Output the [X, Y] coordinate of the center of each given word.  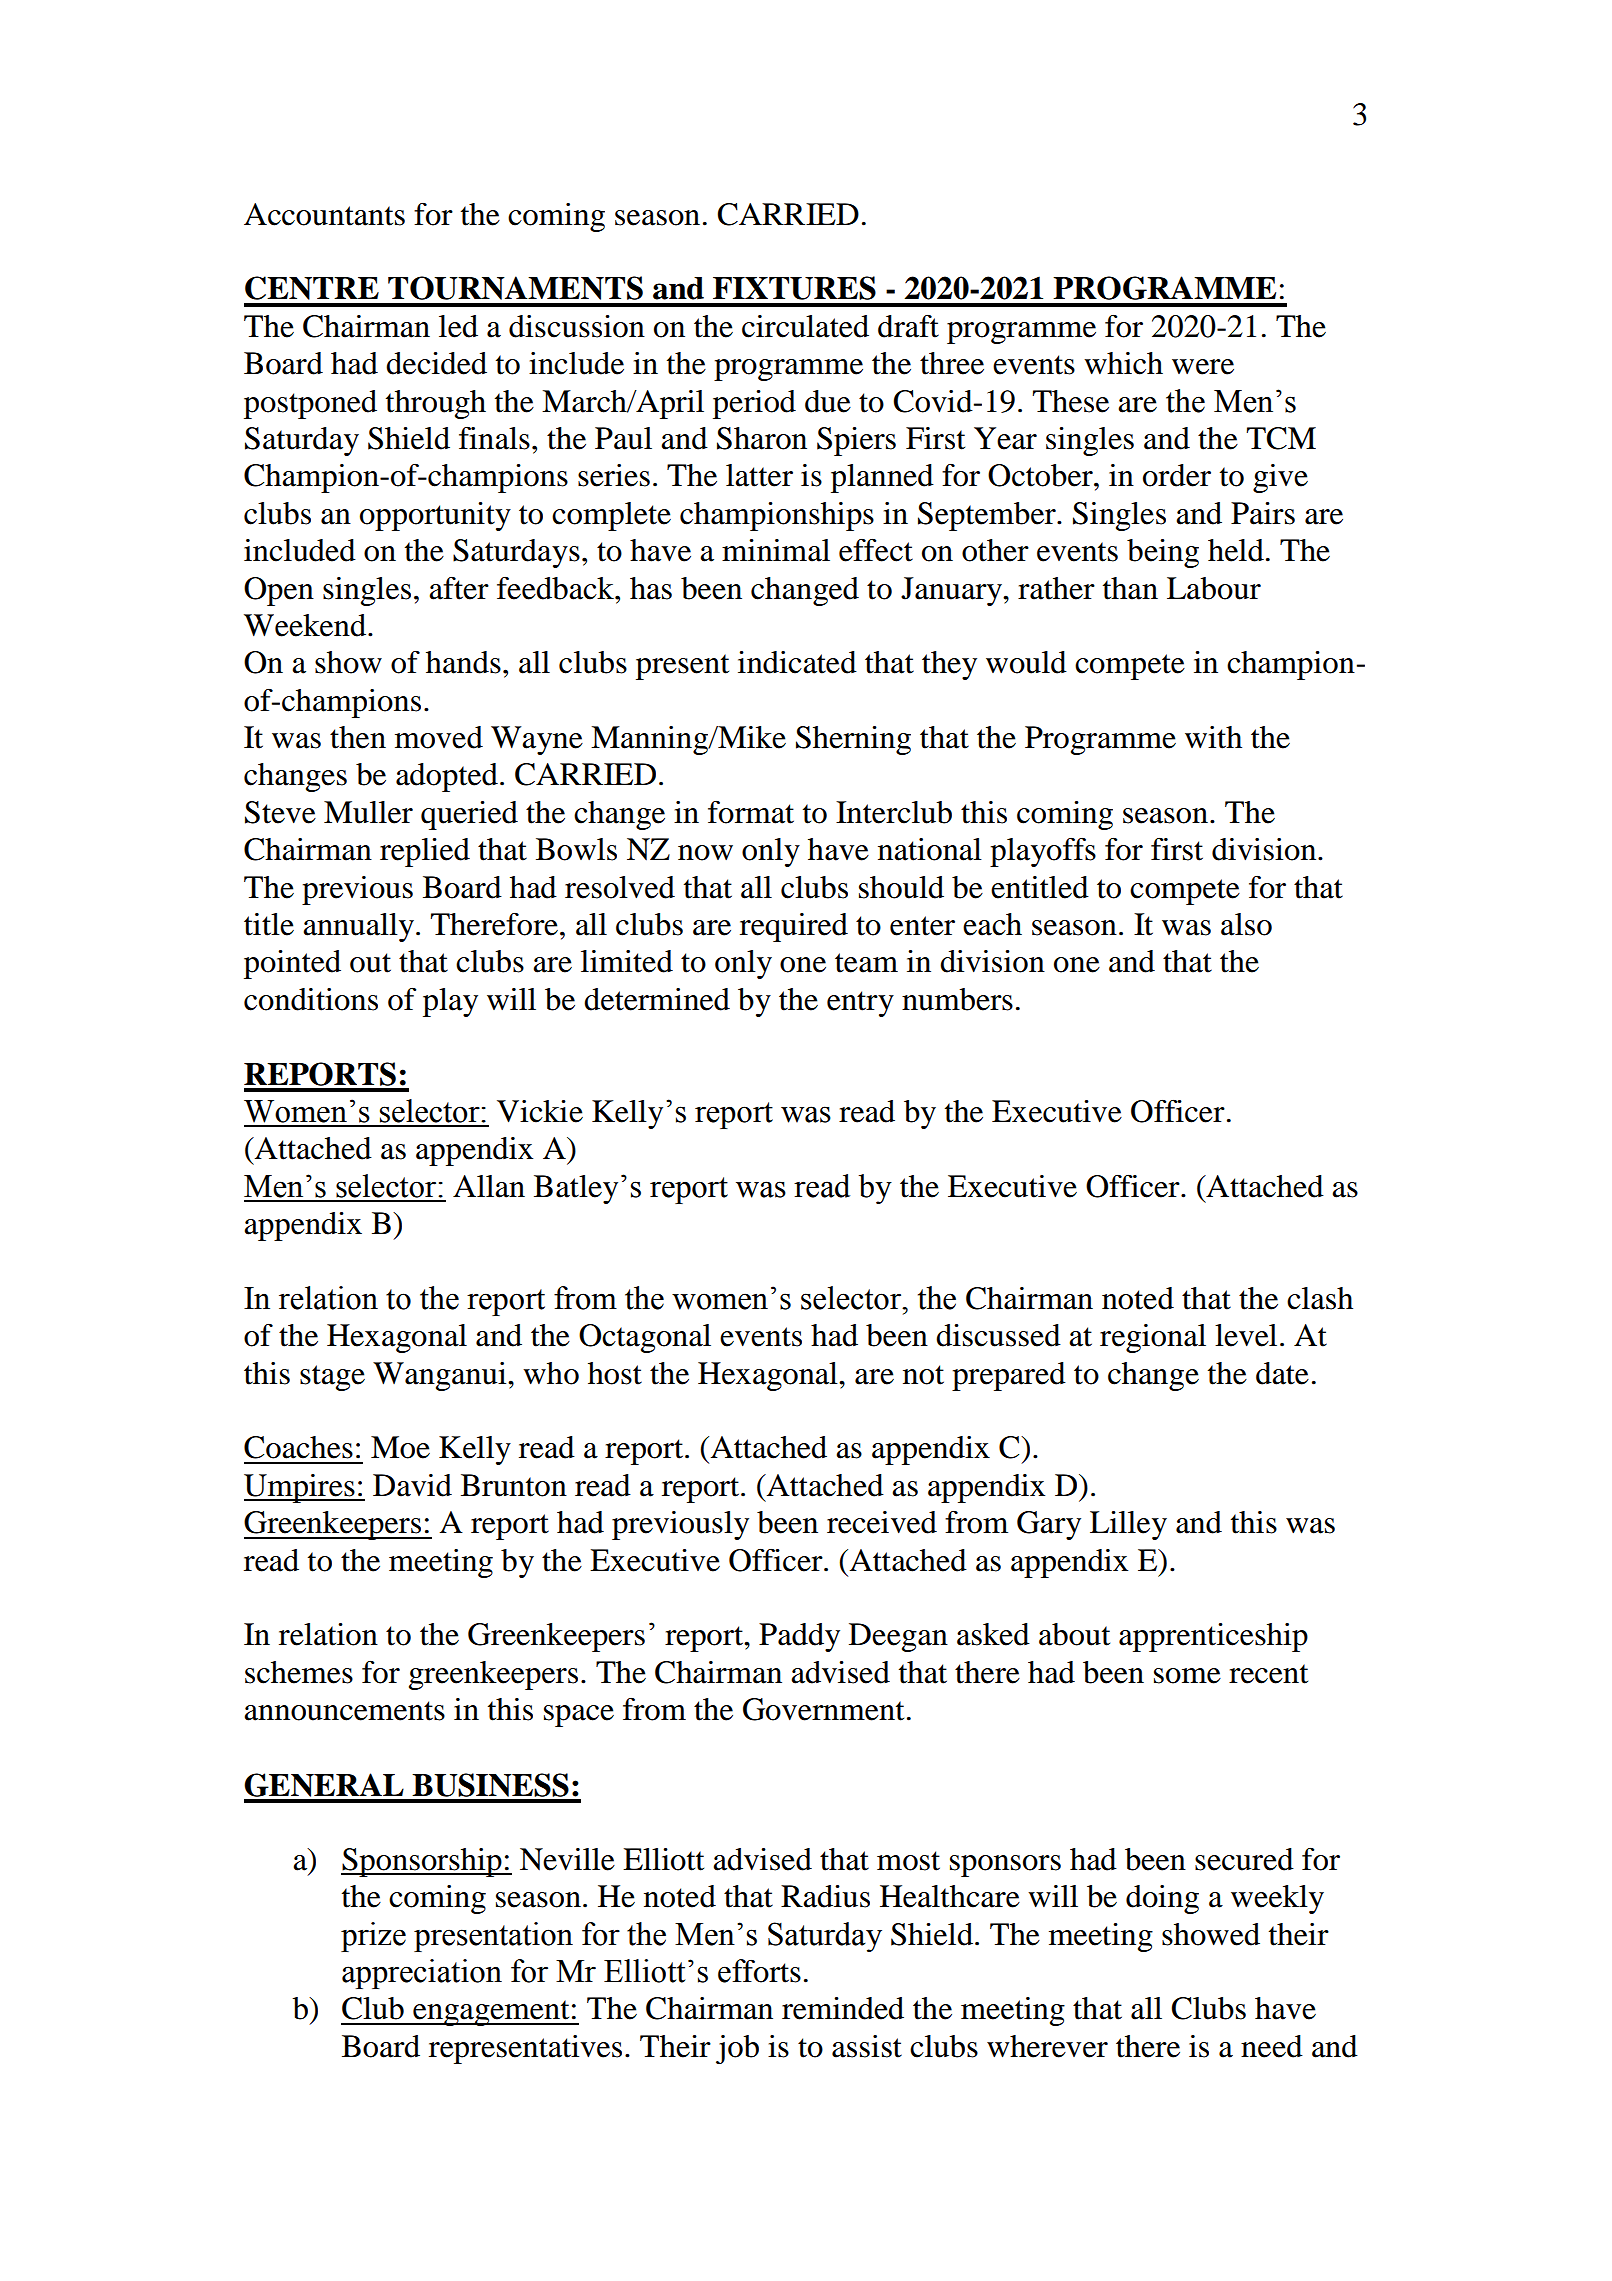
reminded [843, 2008]
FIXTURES [794, 288]
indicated [797, 662]
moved [439, 737]
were [1203, 367]
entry [860, 1004]
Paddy [799, 1637]
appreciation [422, 1974]
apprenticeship [1213, 1637]
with [1213, 737]
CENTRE [312, 288]
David [412, 1485]
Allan [489, 1186]
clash [1320, 1298]
